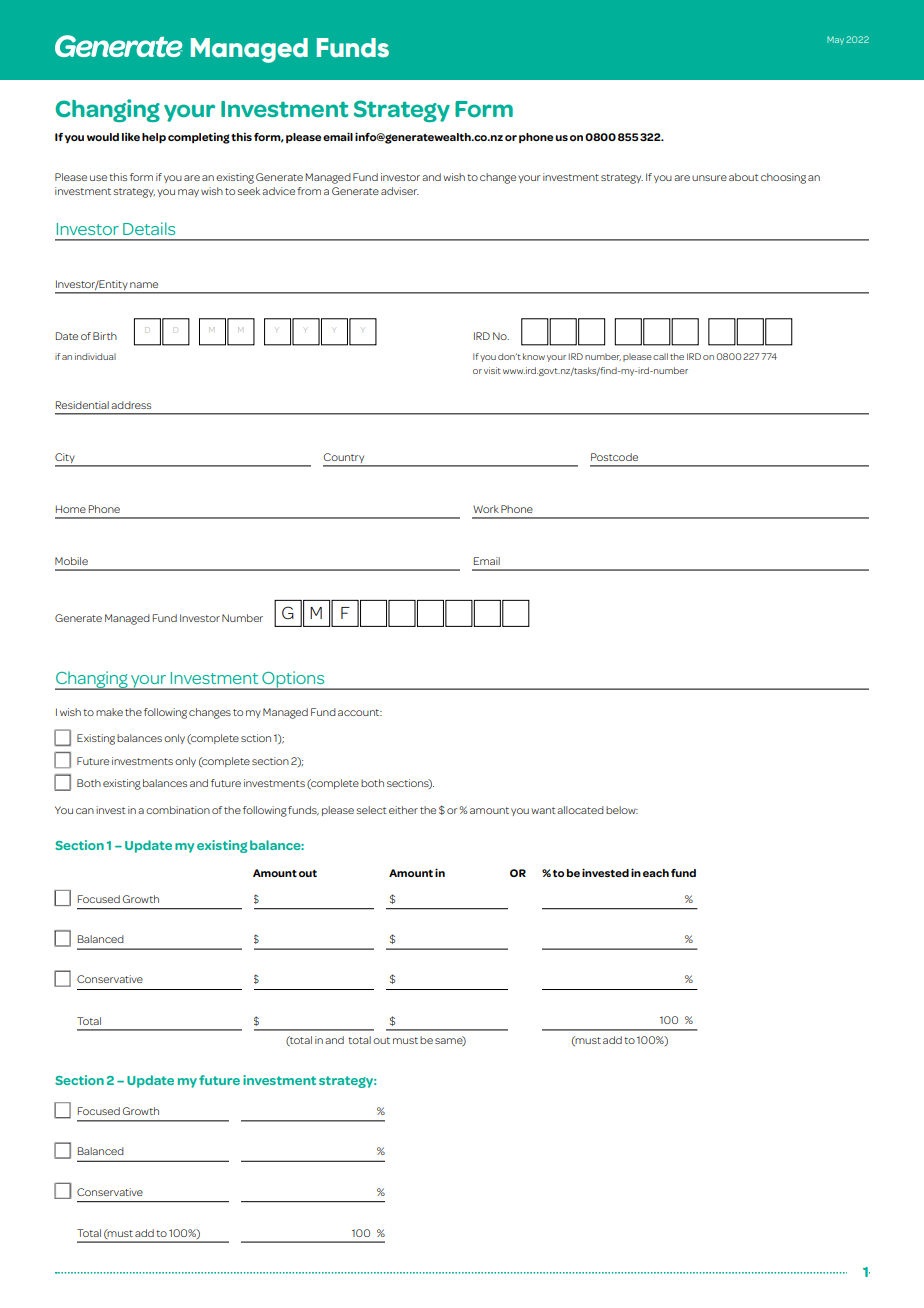 The width and height of the screenshot is (924, 1308). What do you see at coordinates (71, 561) in the screenshot?
I see `Mobile` at bounding box center [71, 561].
